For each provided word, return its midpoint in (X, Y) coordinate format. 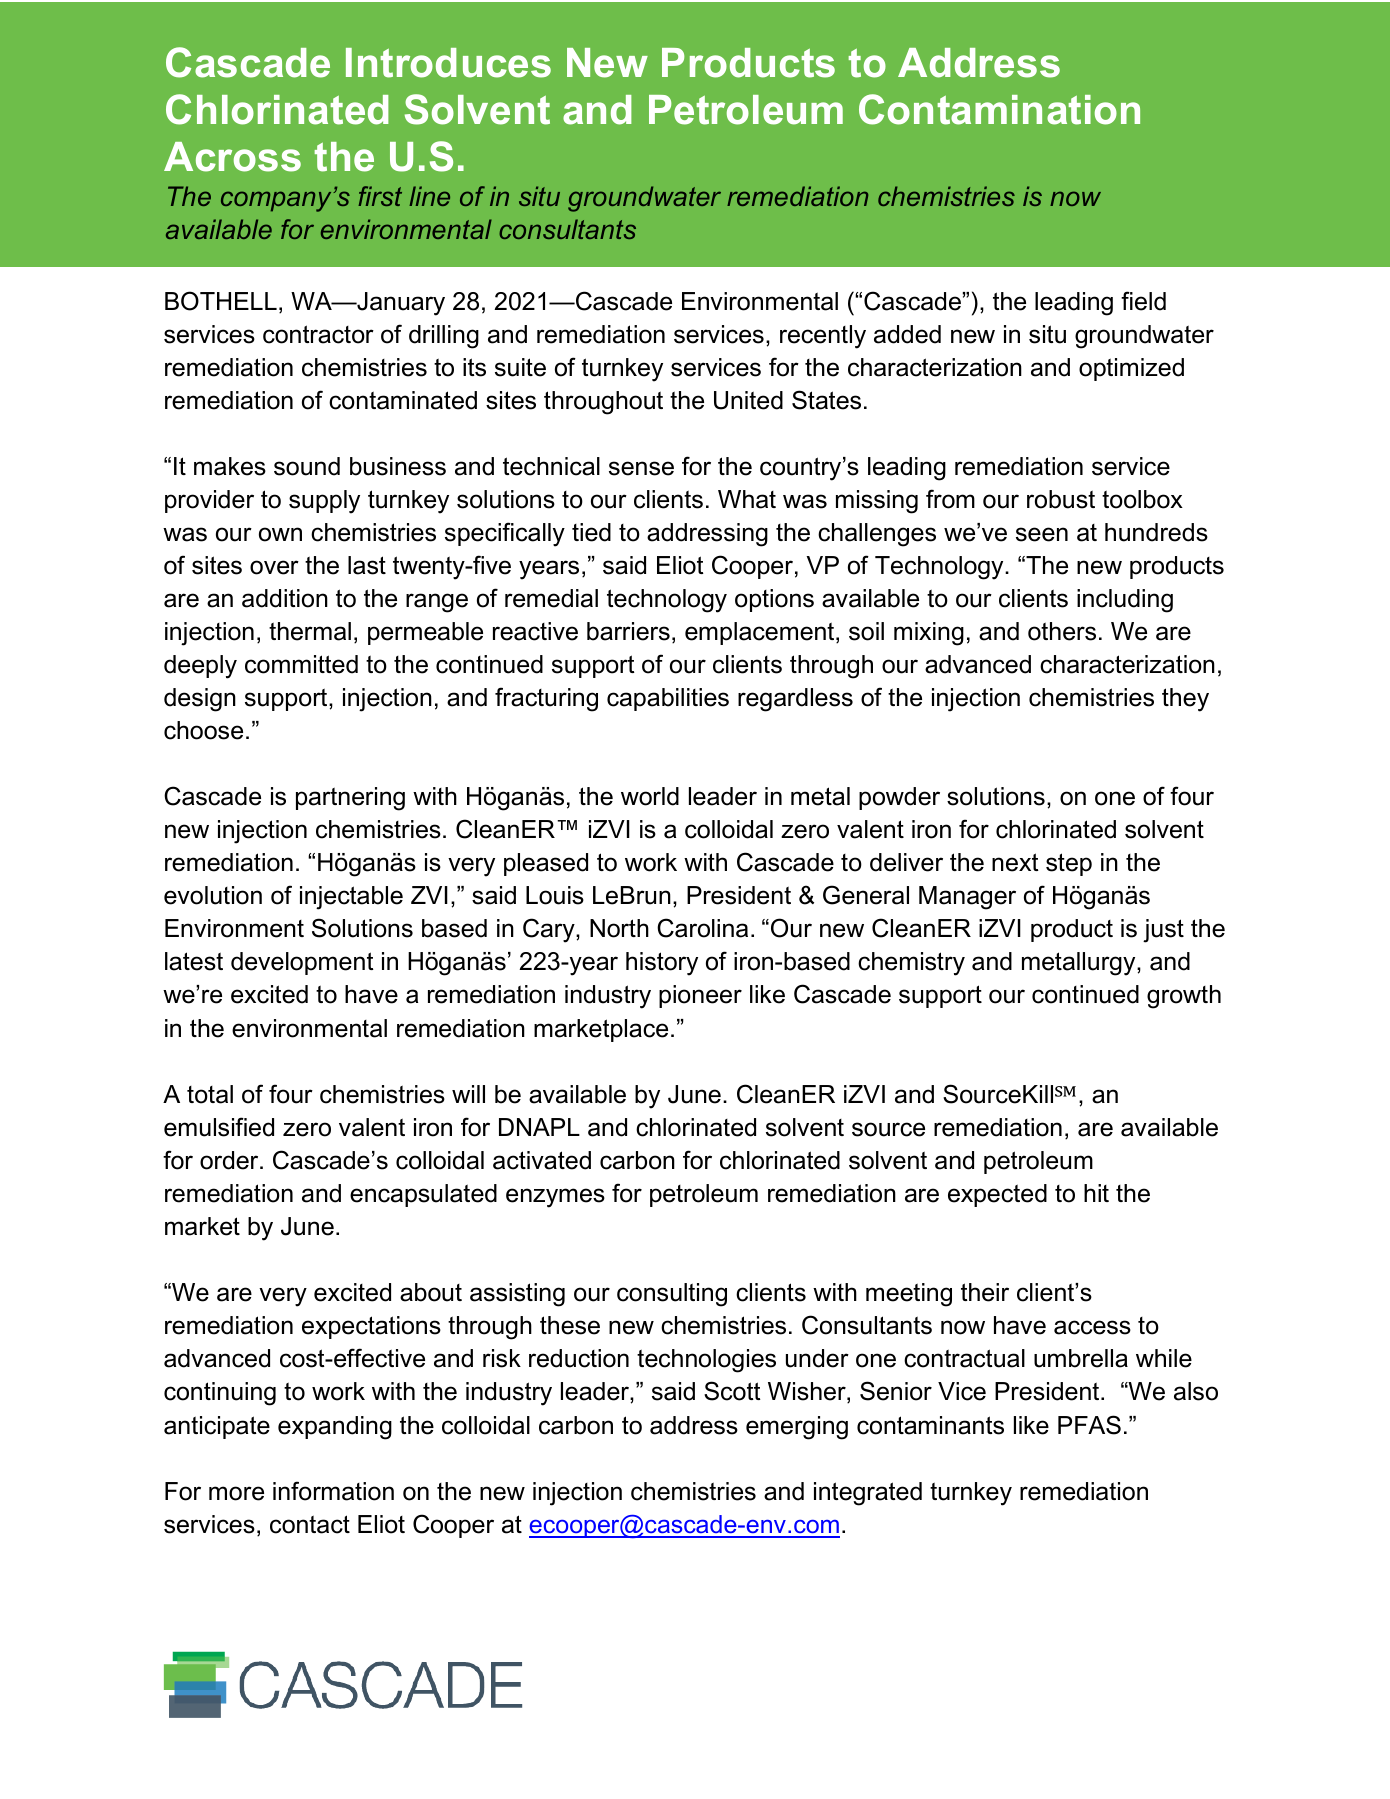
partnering (350, 799)
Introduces (448, 63)
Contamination (999, 109)
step (1069, 864)
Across (232, 157)
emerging (797, 1428)
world (650, 796)
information (333, 1491)
